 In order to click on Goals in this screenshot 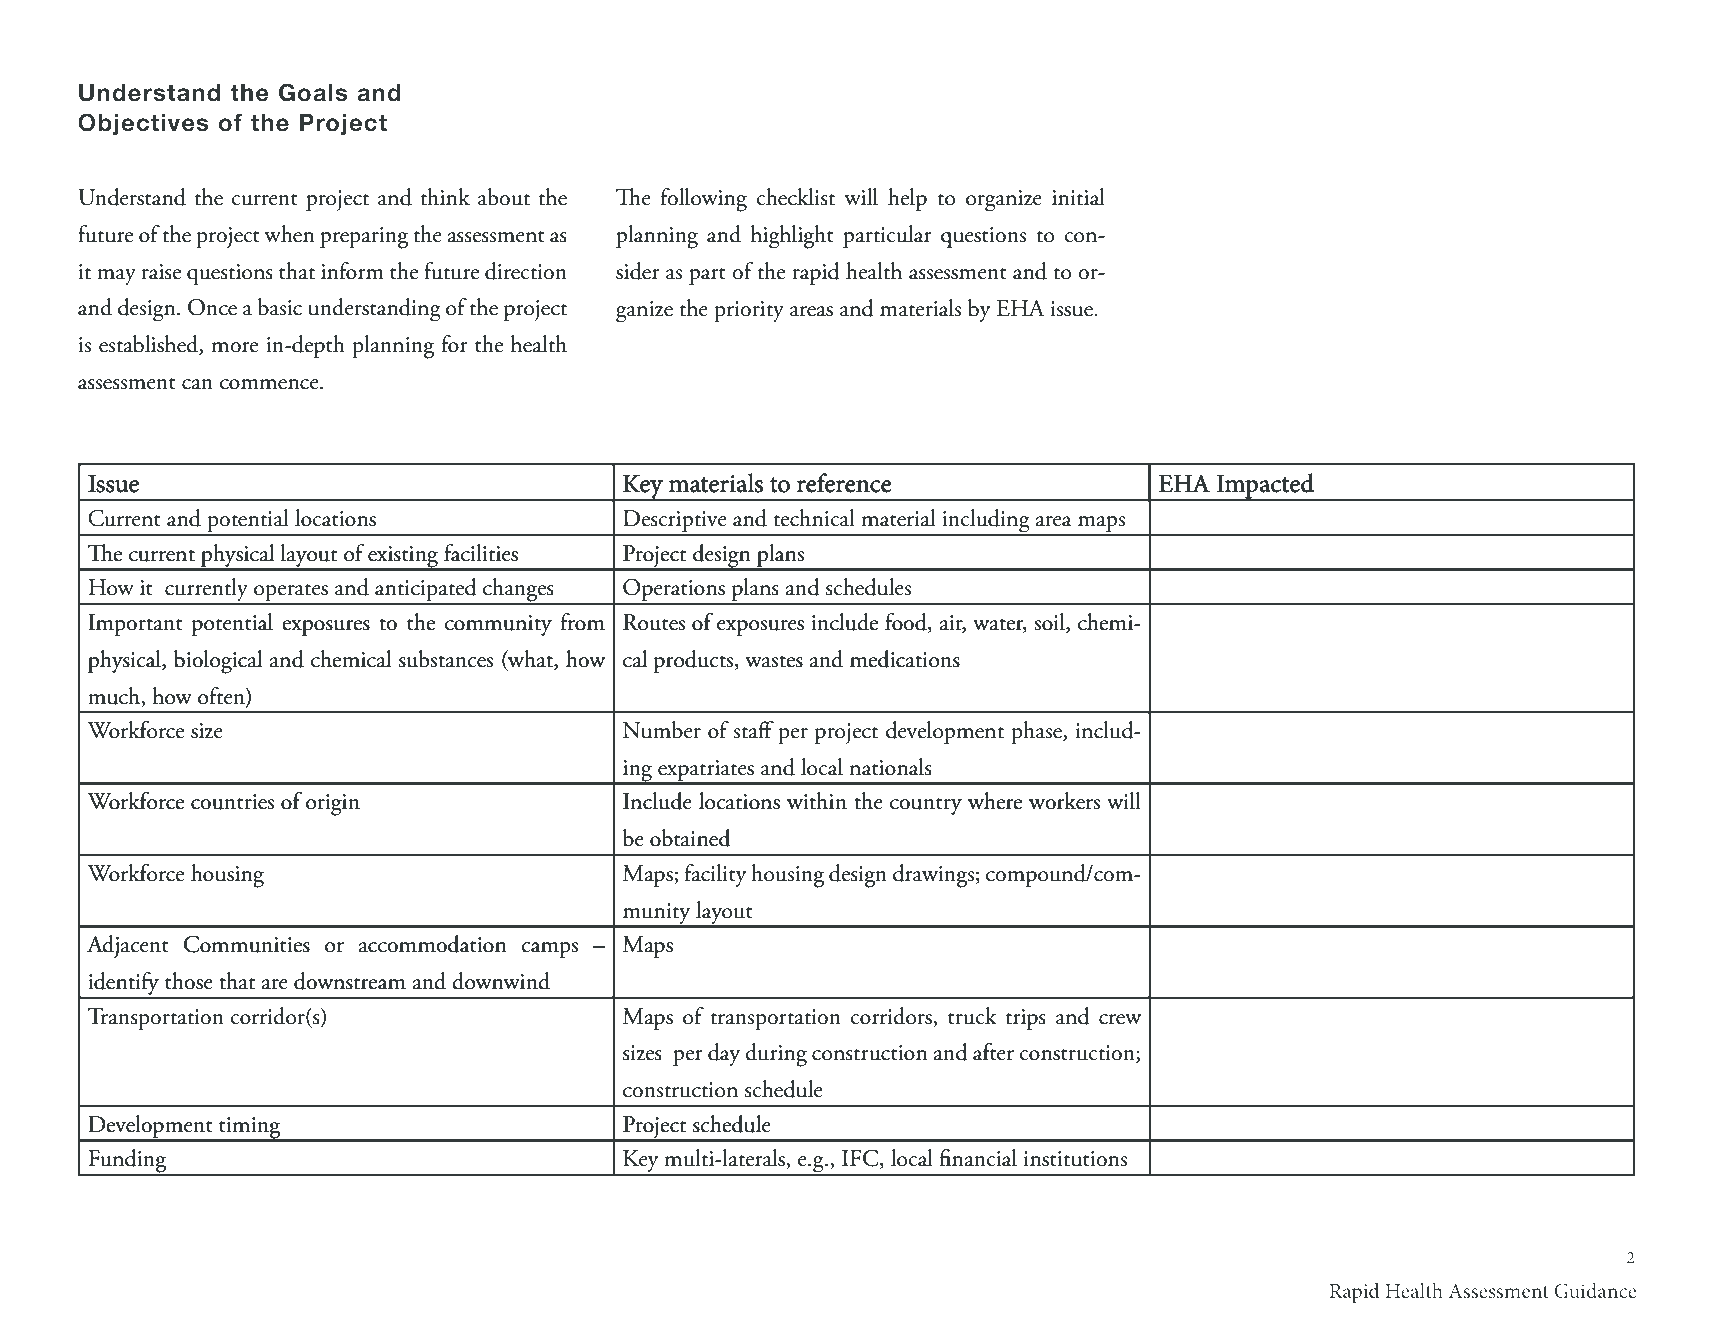, I will do `click(313, 92)`.
